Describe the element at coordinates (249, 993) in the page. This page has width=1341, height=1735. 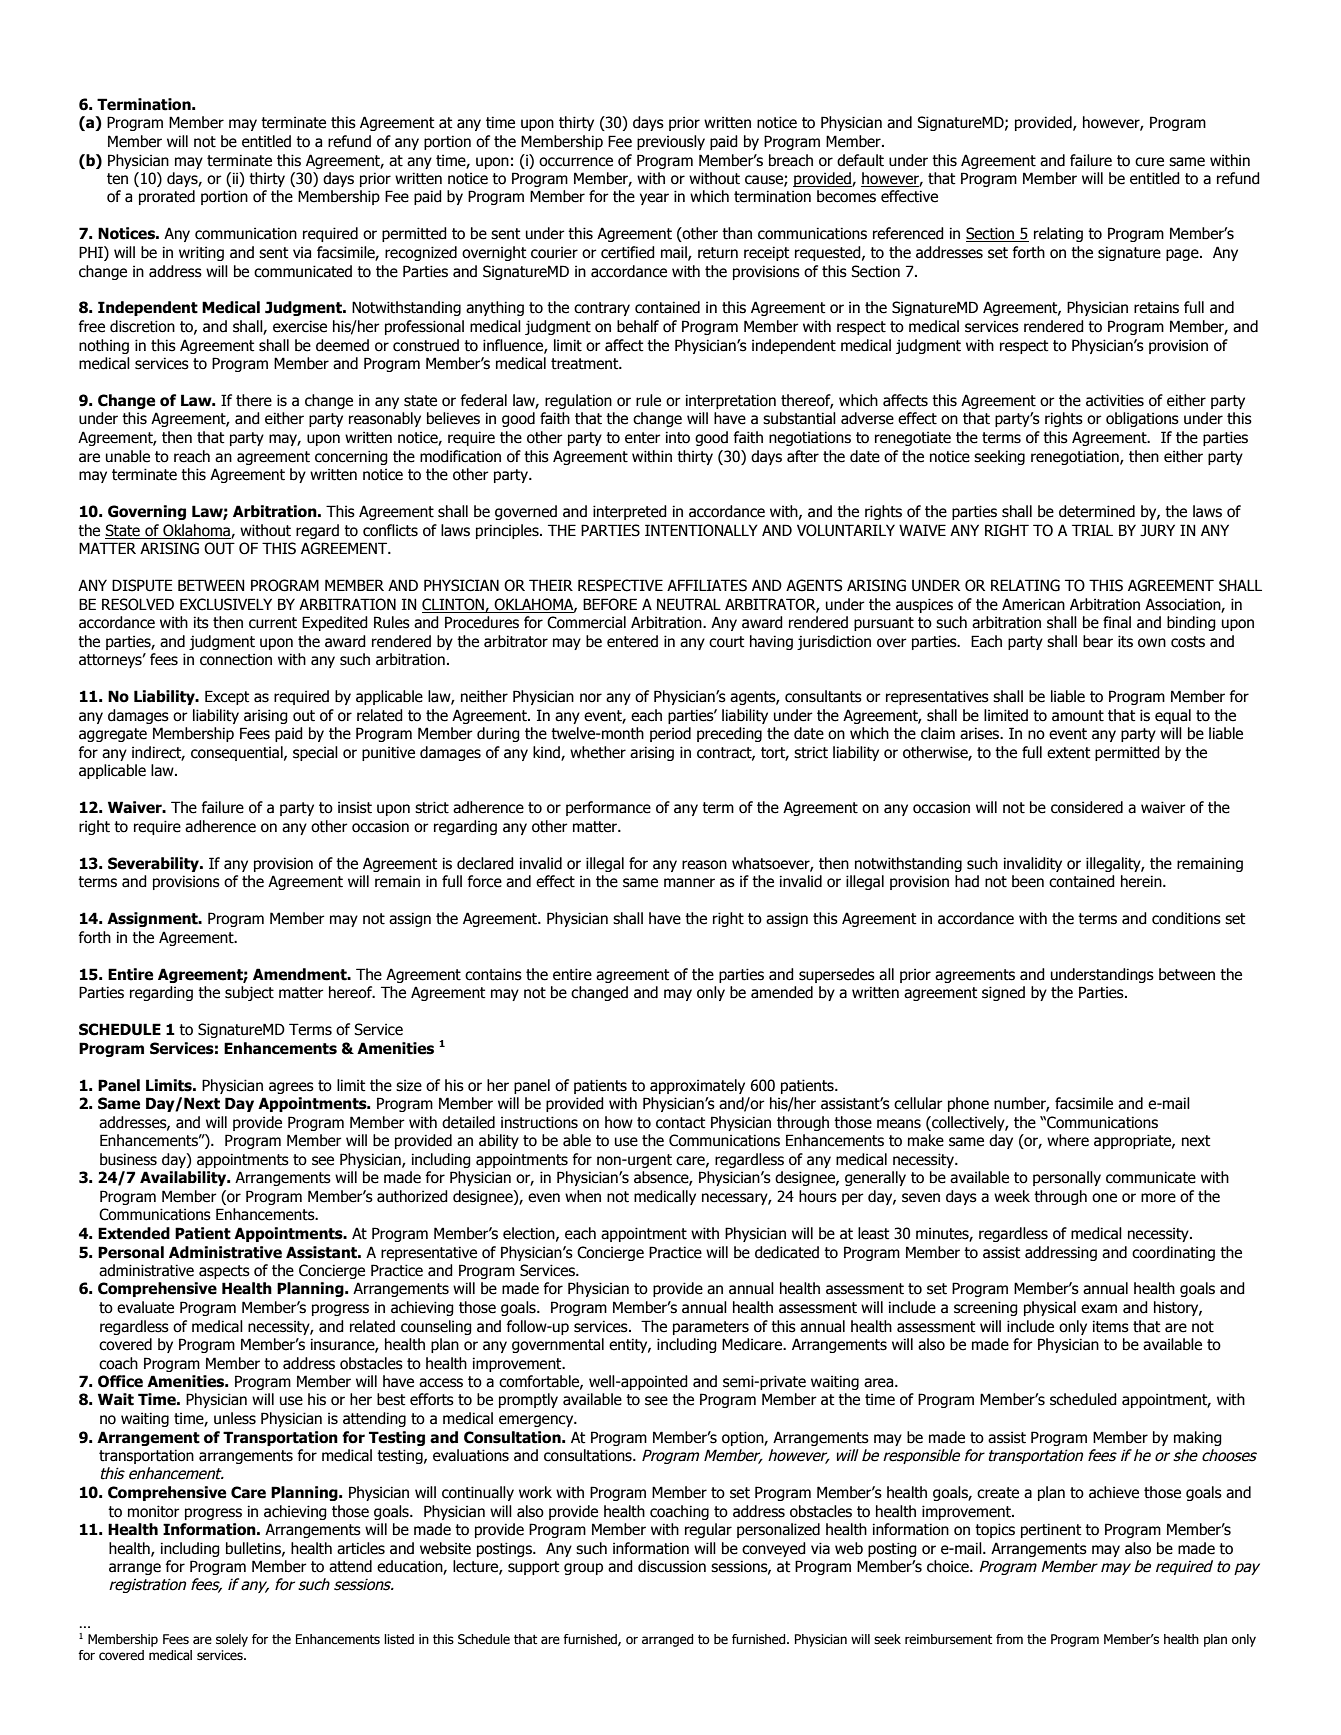
I see `subject` at that location.
